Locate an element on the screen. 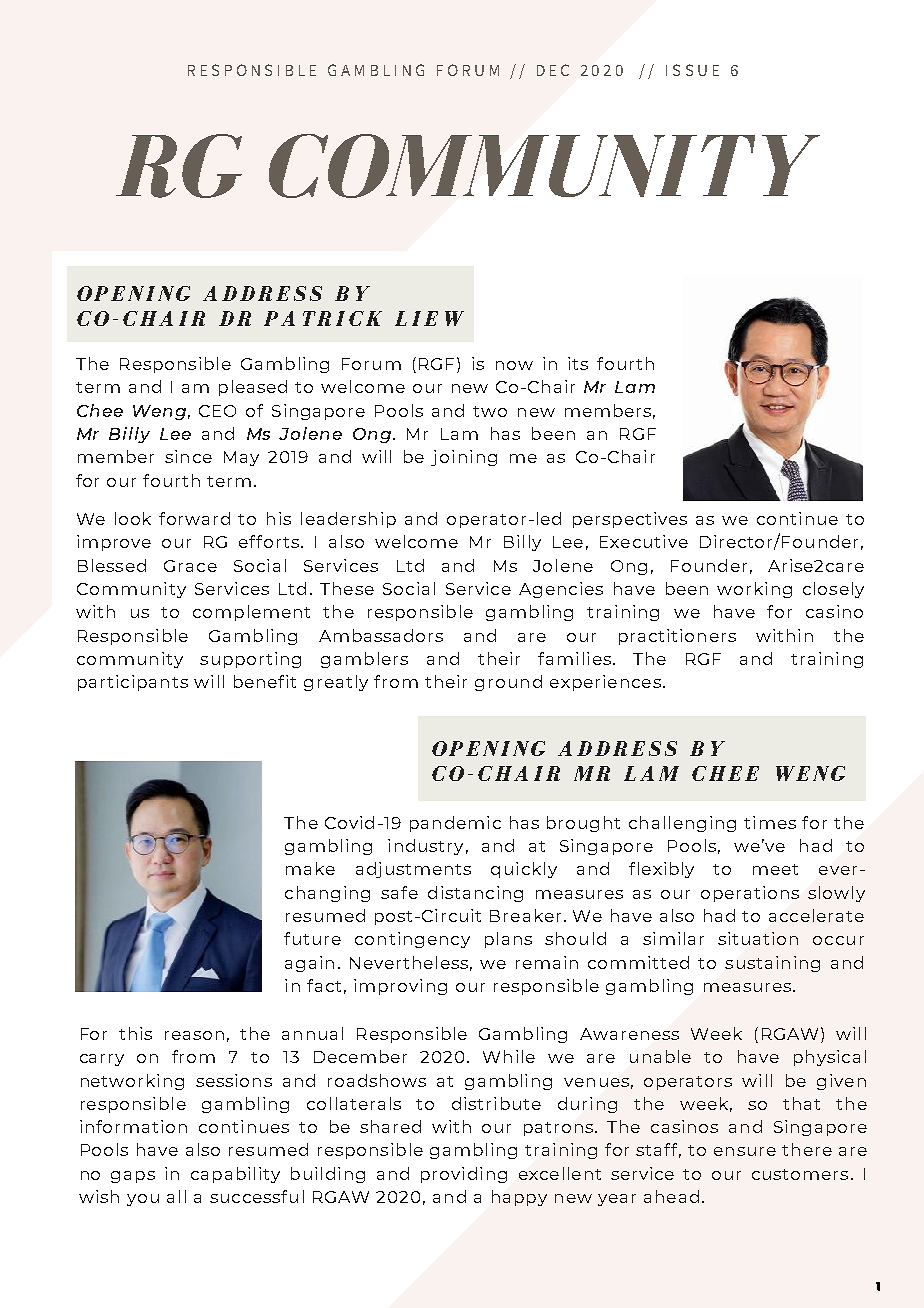 This screenshot has width=924, height=1308. providing is located at coordinates (464, 1175).
